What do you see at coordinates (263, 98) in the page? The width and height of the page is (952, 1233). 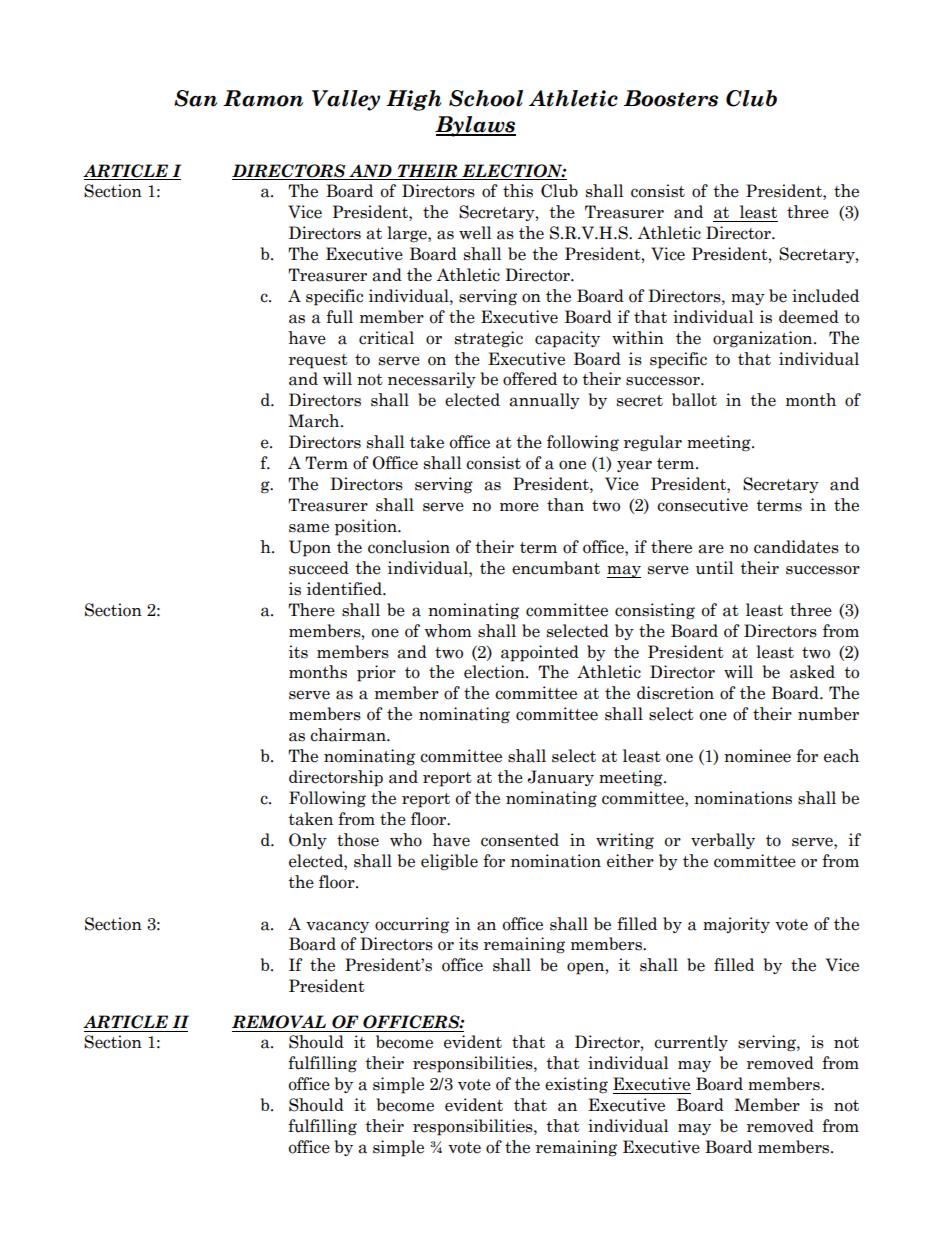 I see `Ramon` at bounding box center [263, 98].
